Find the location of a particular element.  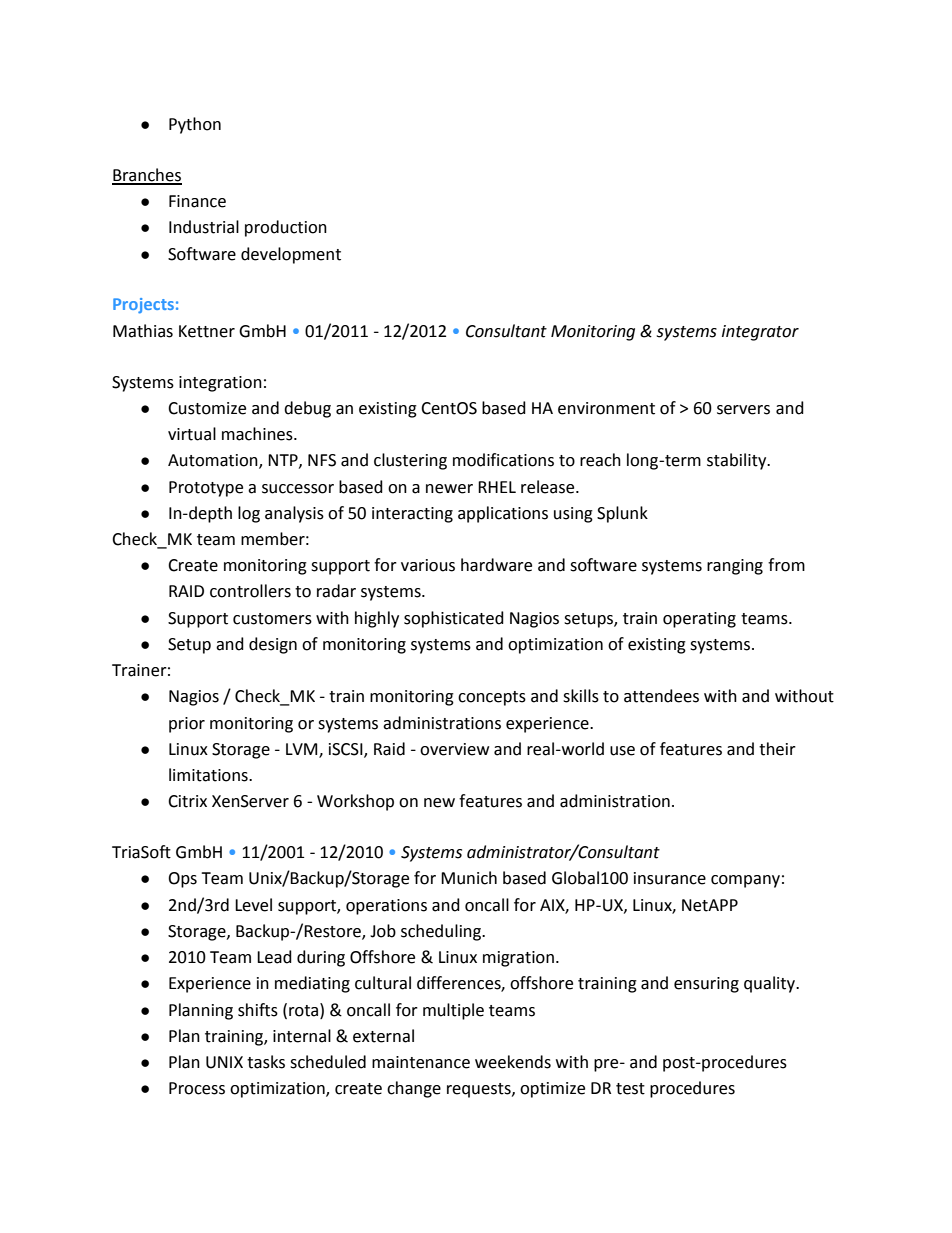

controllers is located at coordinates (250, 591).
